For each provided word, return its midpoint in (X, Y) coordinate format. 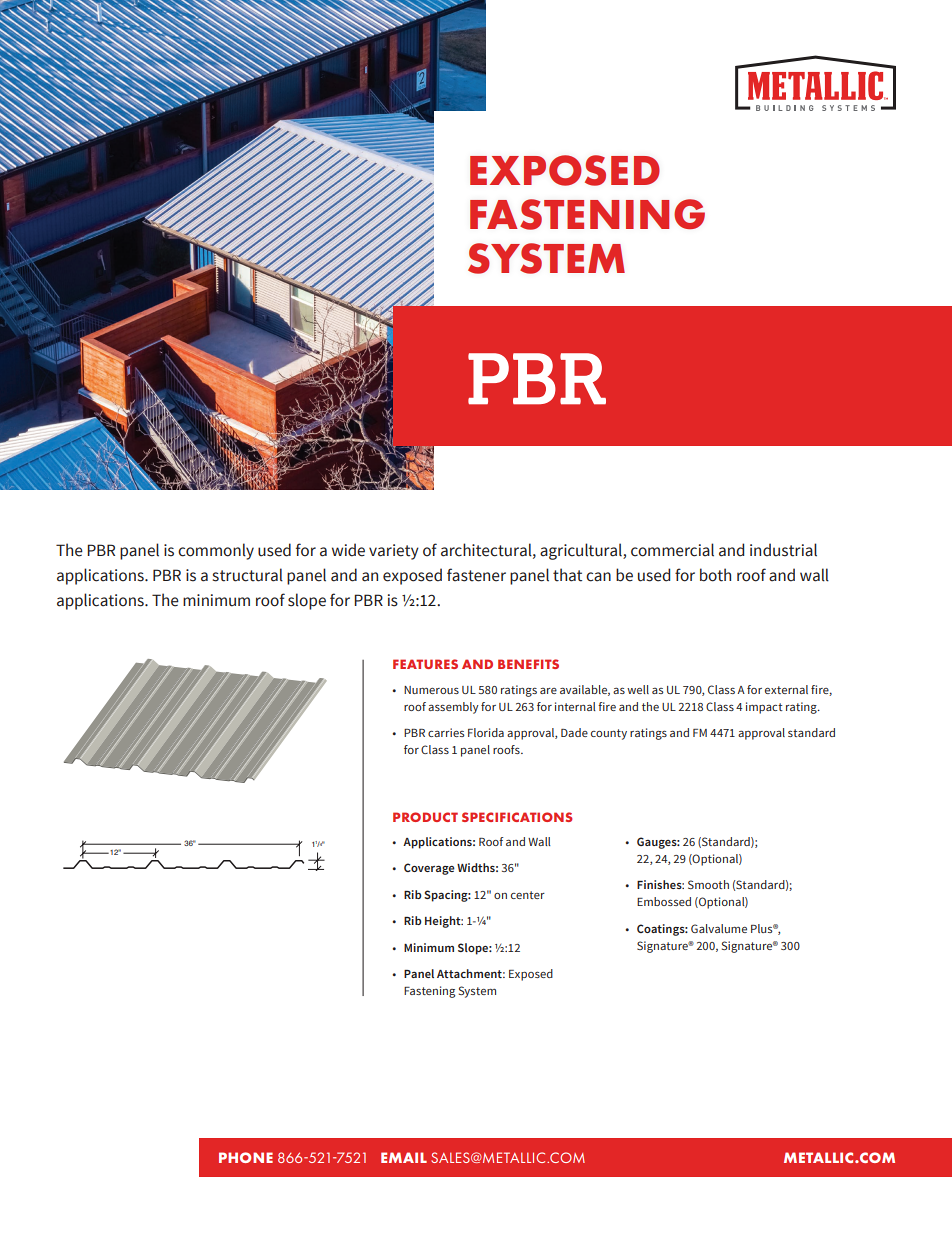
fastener (476, 575)
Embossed (664, 901)
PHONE (246, 1157)
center (528, 895)
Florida (486, 732)
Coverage (429, 869)
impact (764, 708)
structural (248, 575)
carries (446, 732)
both (715, 575)
